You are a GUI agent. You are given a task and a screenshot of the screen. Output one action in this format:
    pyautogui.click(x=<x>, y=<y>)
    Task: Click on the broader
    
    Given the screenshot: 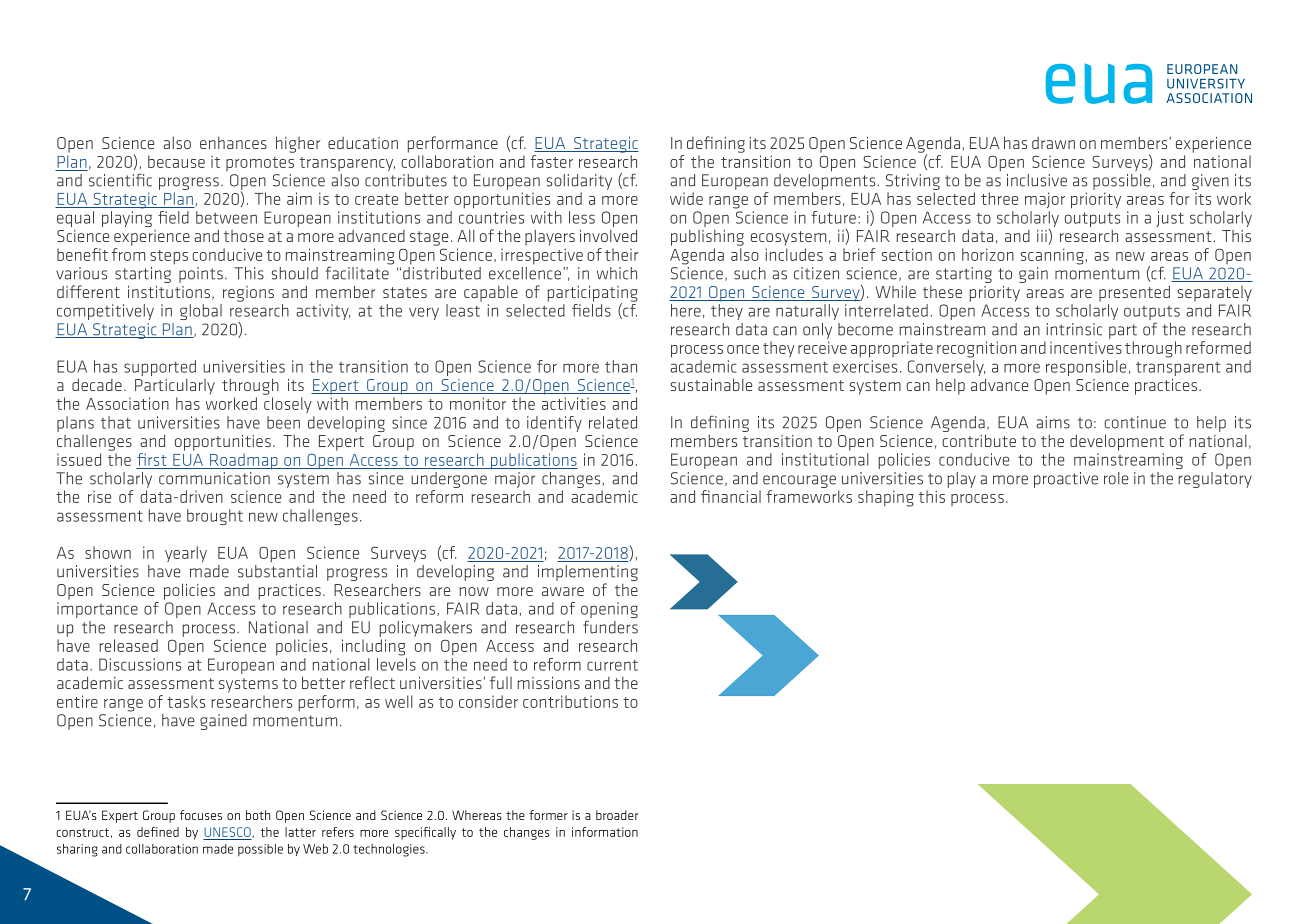 What is the action you would take?
    pyautogui.click(x=617, y=815)
